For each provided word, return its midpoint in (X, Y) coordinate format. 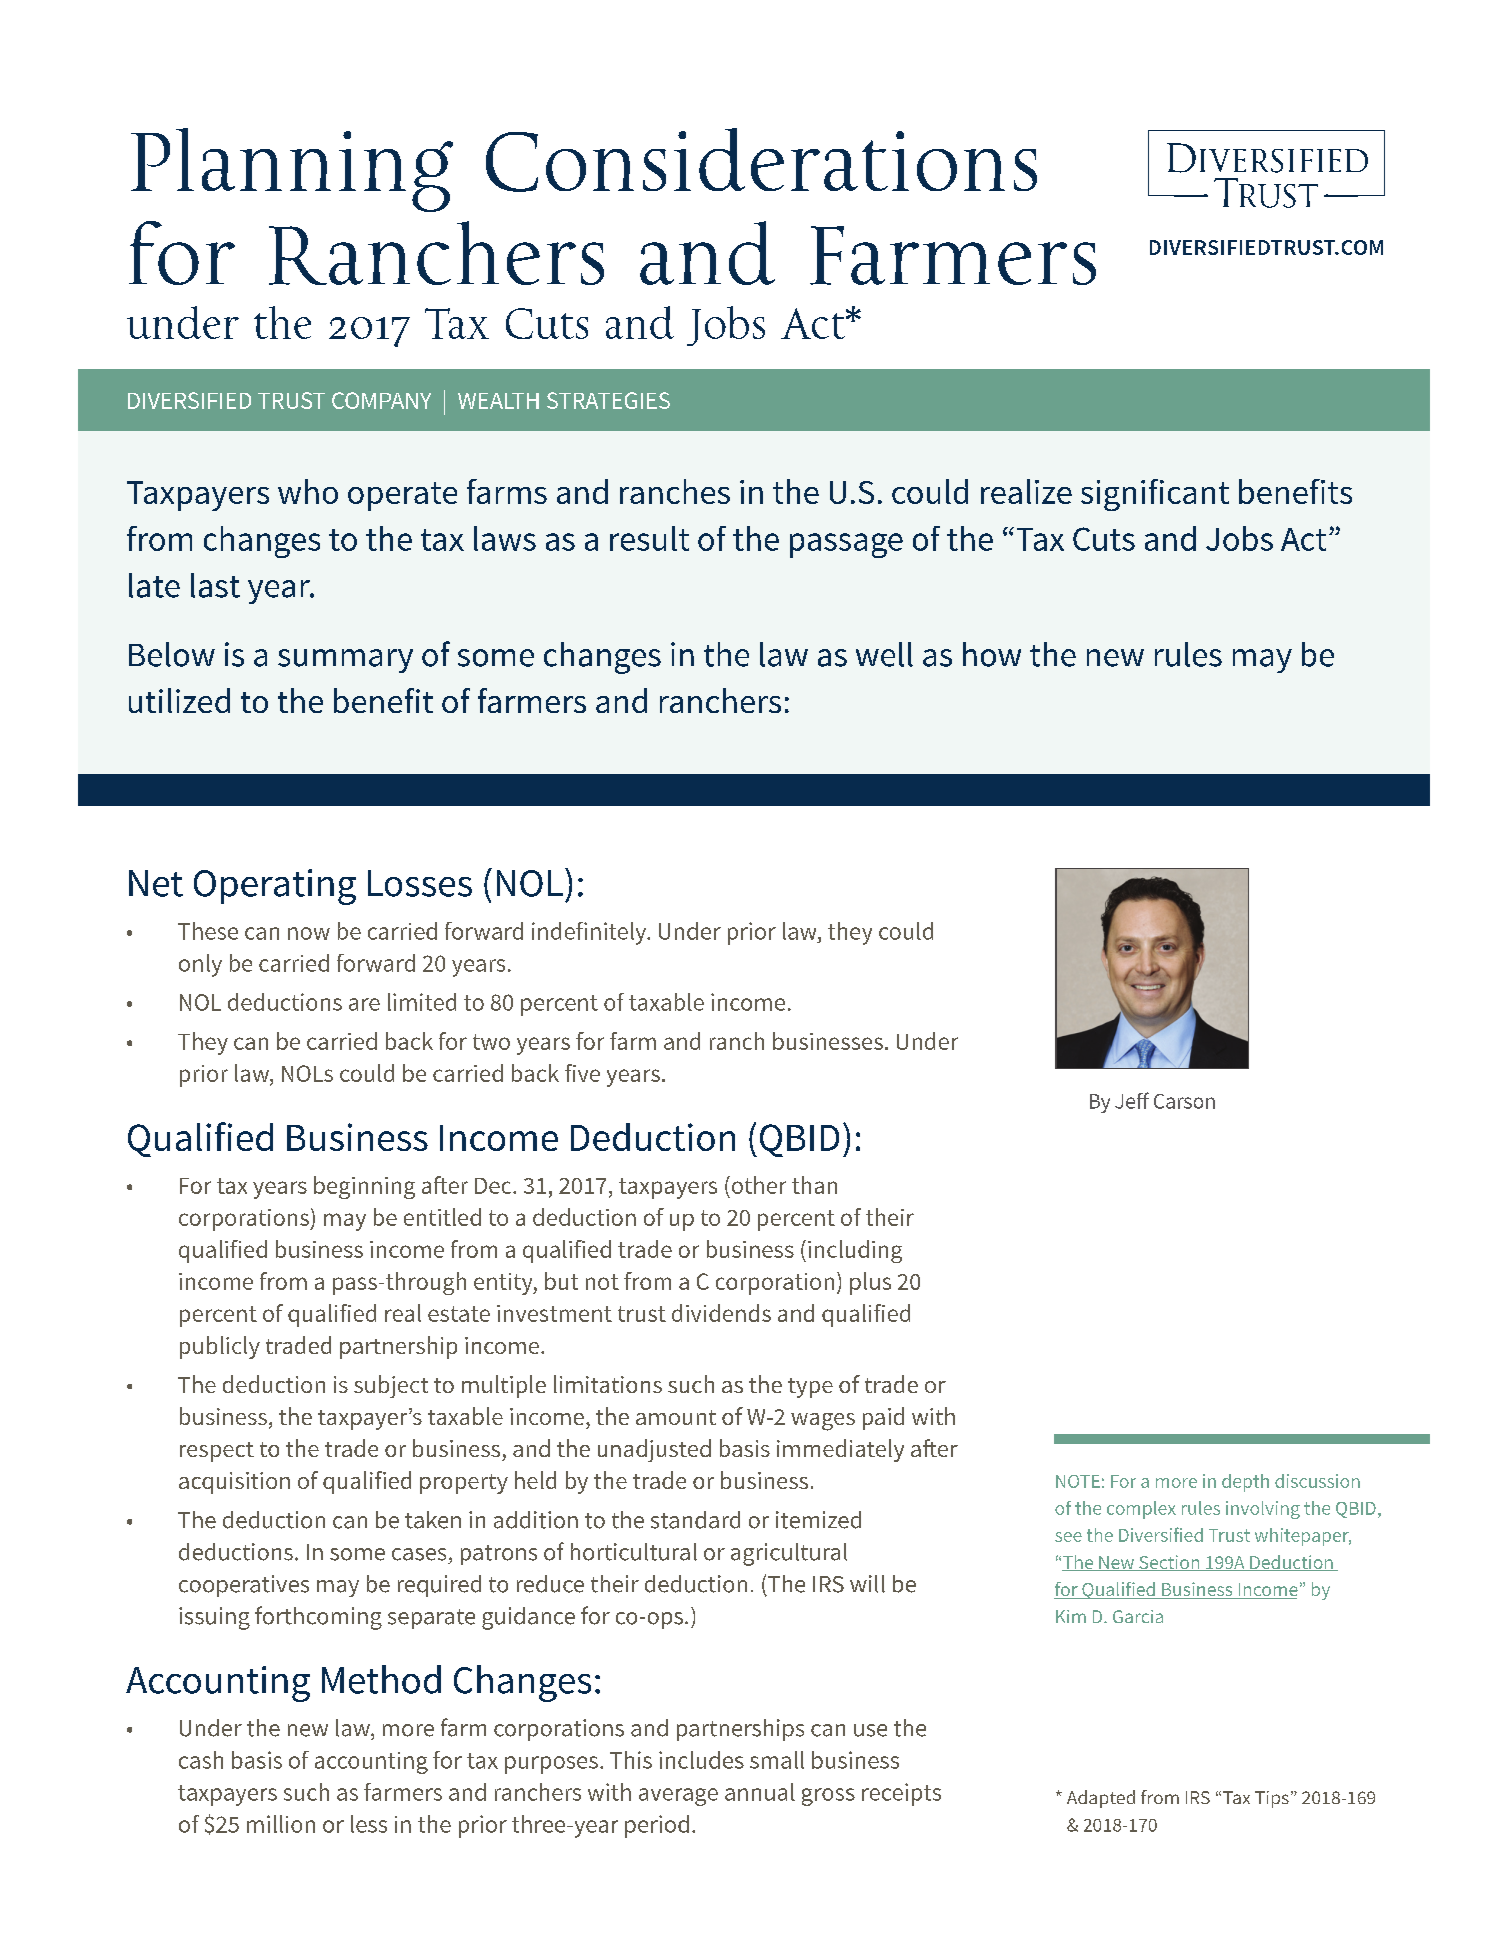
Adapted (1101, 1799)
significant (1155, 495)
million (281, 1824)
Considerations (761, 160)
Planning (292, 170)
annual (760, 1792)
